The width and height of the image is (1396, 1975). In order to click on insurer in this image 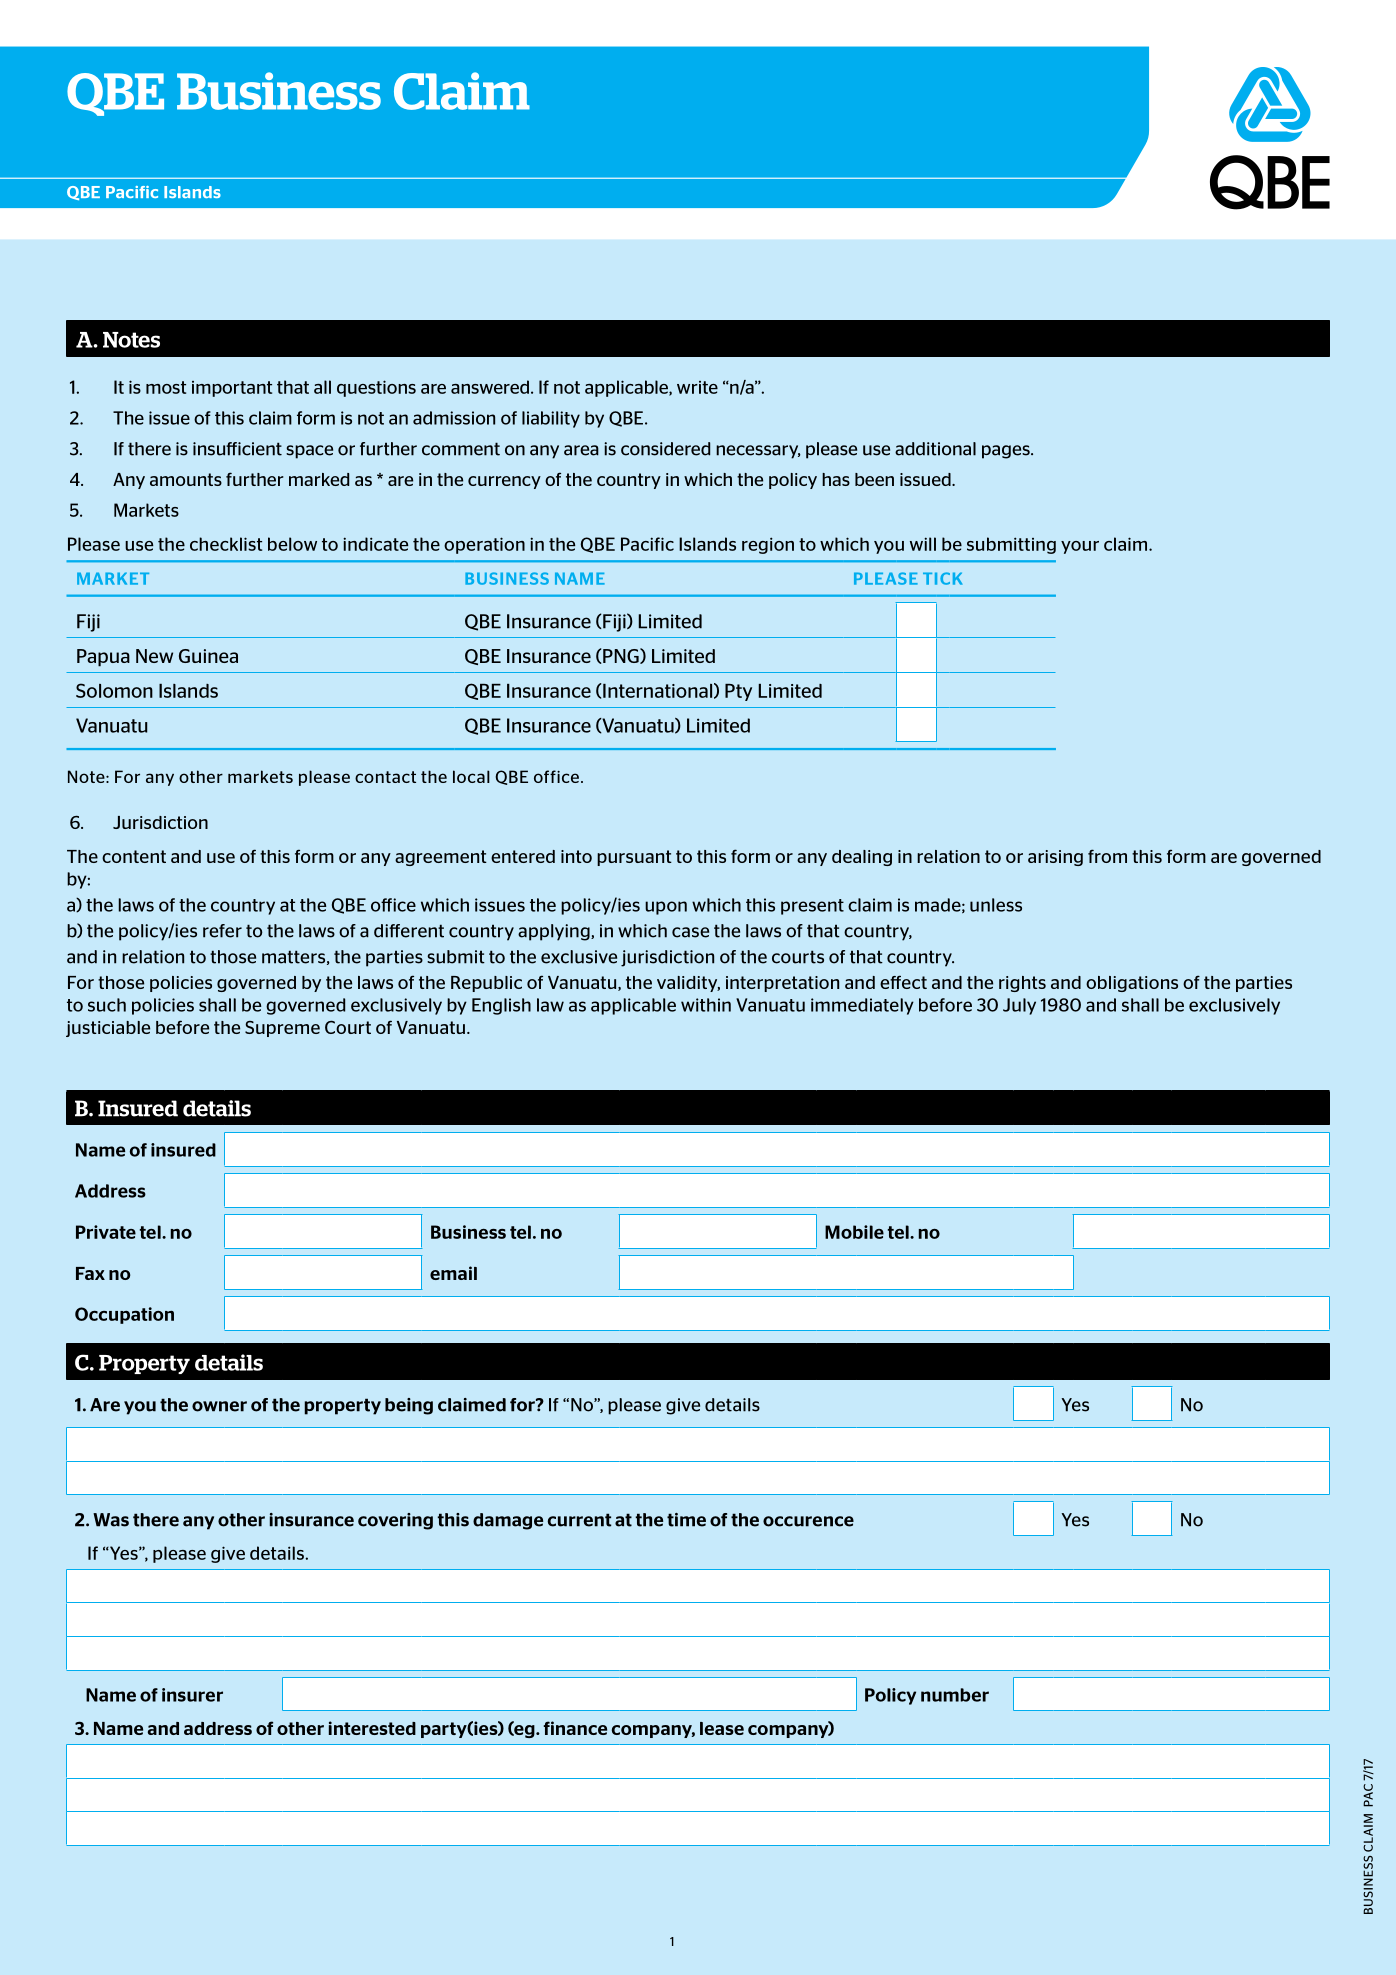, I will do `click(192, 1695)`.
